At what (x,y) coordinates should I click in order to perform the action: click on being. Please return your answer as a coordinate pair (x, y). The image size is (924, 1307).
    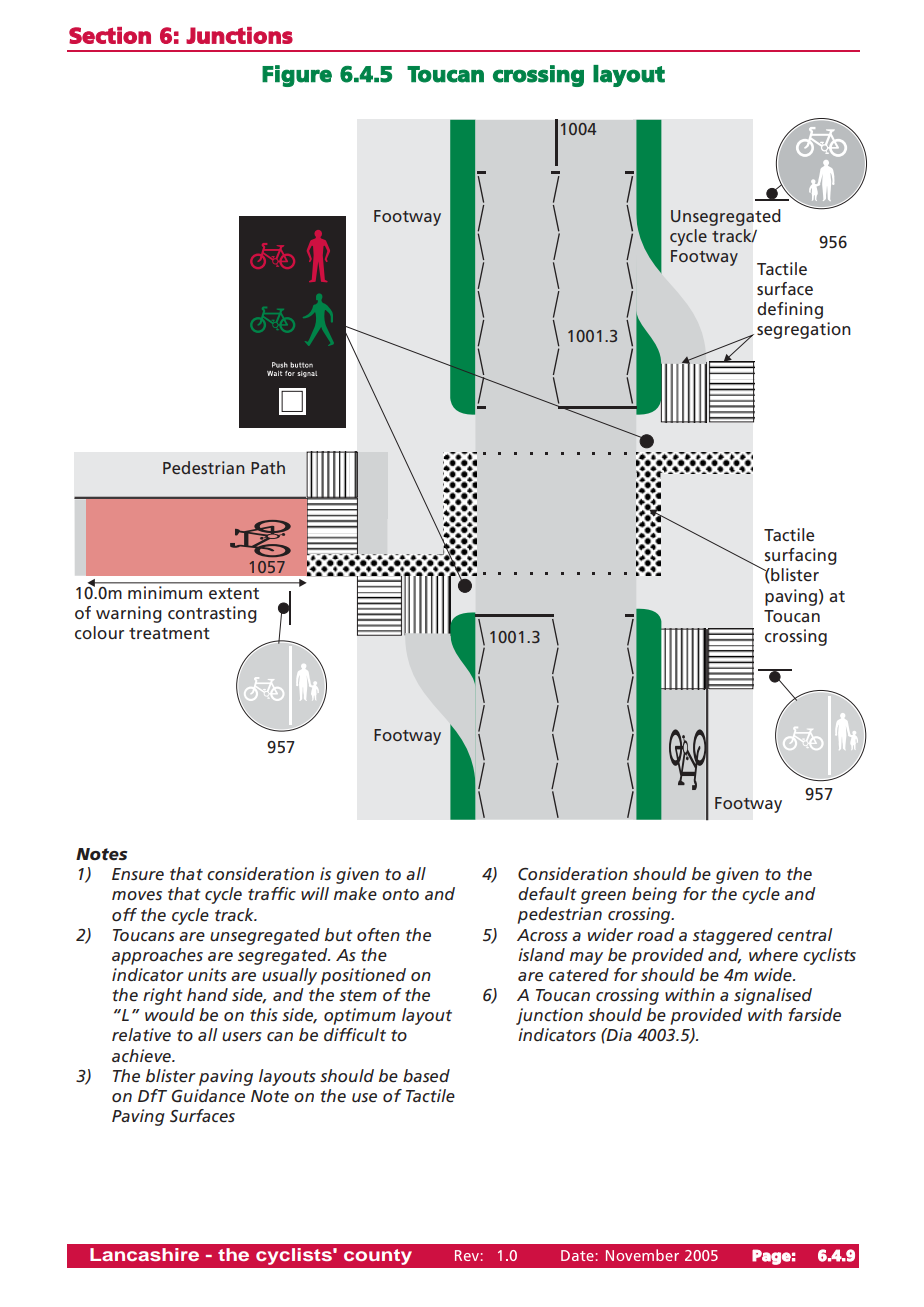
    Looking at the image, I should click on (654, 895).
